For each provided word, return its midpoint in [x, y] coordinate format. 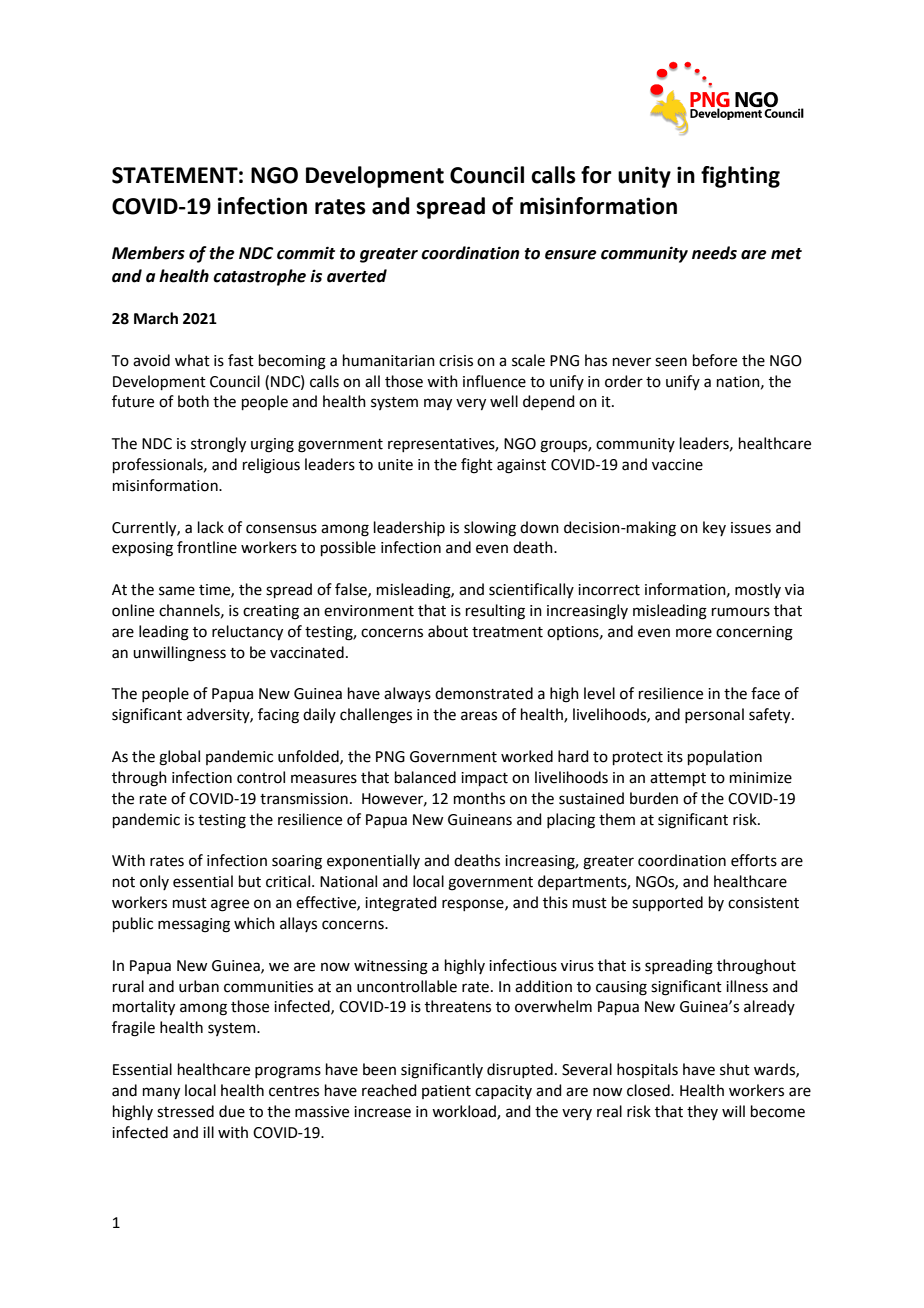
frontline [207, 547]
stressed [185, 1111]
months [479, 798]
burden [654, 798]
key [714, 528]
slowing [490, 529]
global [179, 758]
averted [357, 276]
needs [714, 253]
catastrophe [259, 277]
